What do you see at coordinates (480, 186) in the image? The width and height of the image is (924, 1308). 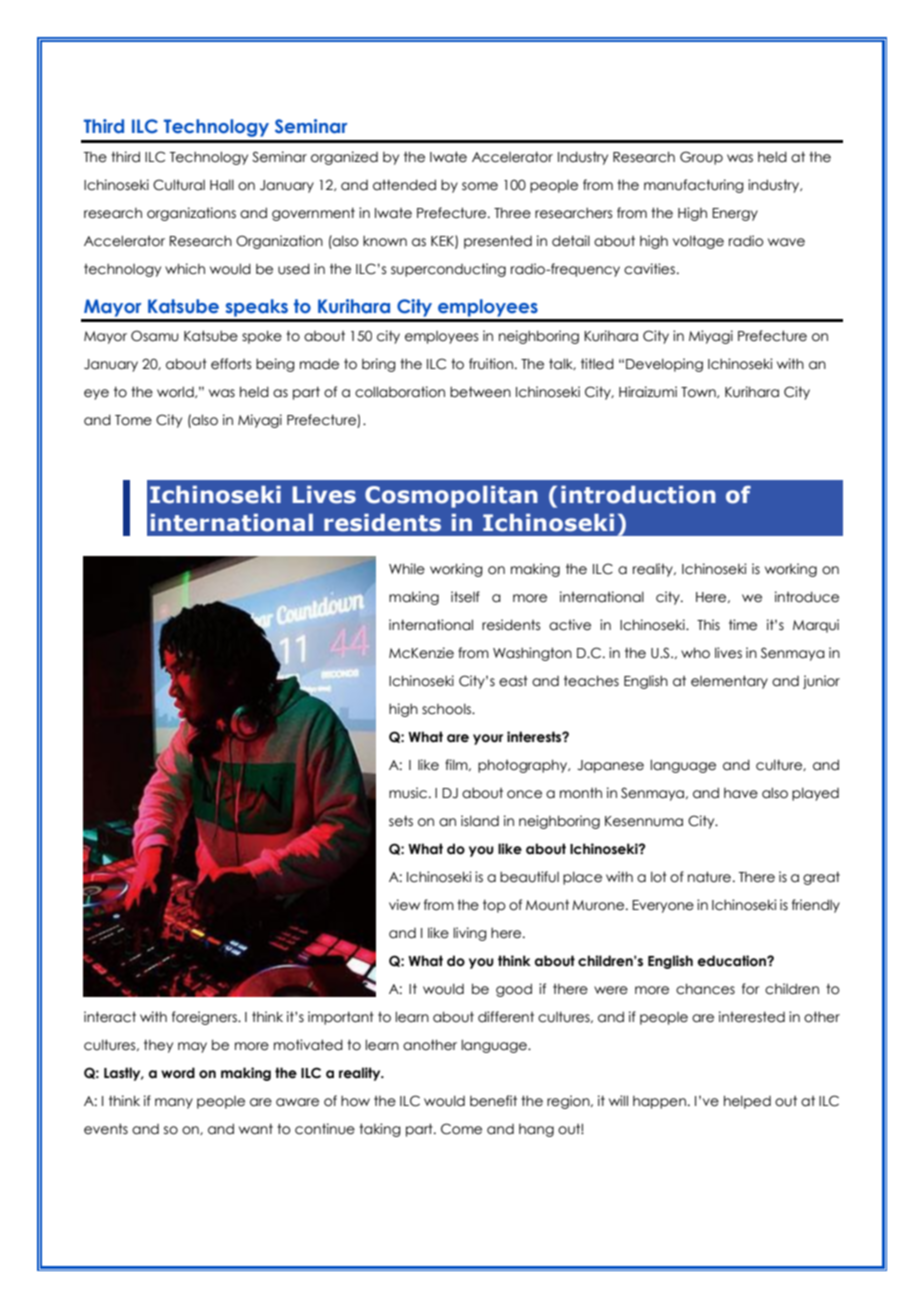 I see `some` at bounding box center [480, 186].
